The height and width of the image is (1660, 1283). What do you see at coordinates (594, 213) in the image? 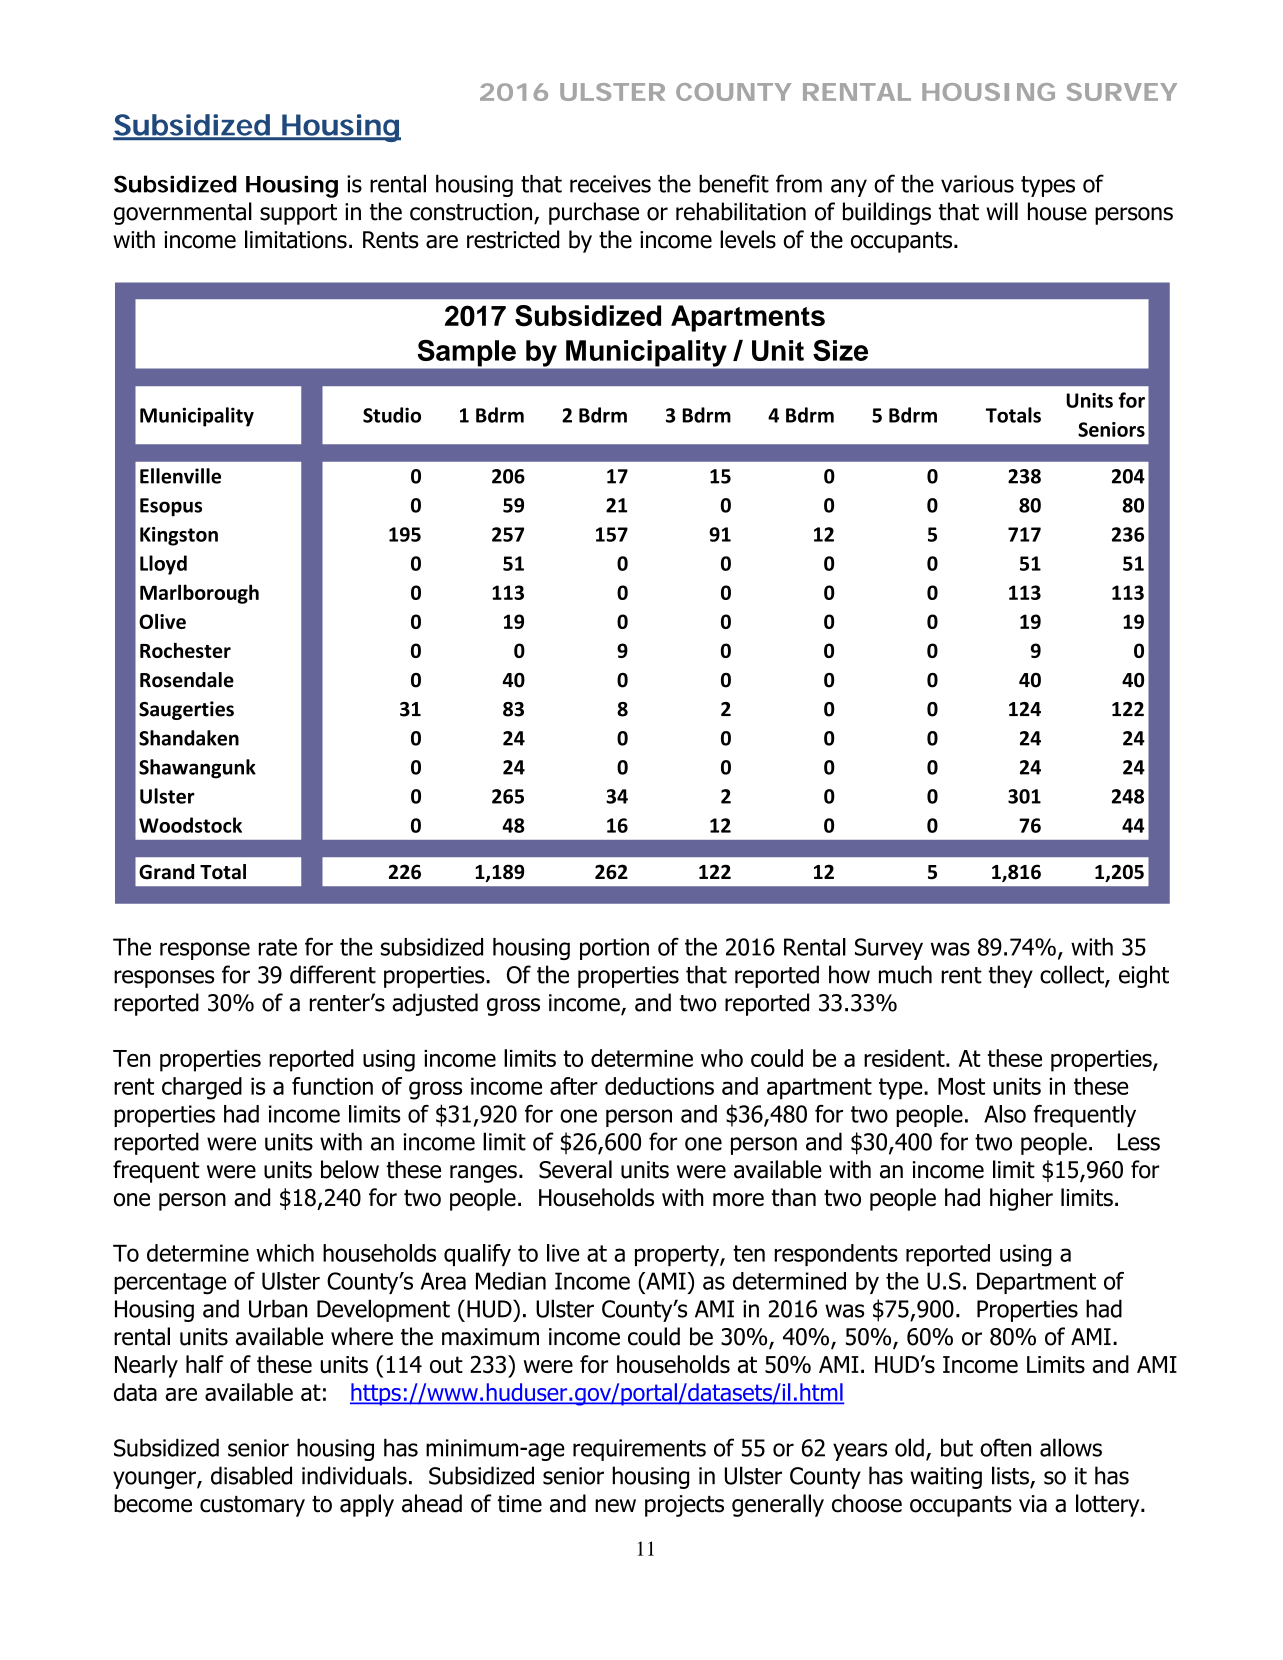
I see `purchase` at bounding box center [594, 213].
